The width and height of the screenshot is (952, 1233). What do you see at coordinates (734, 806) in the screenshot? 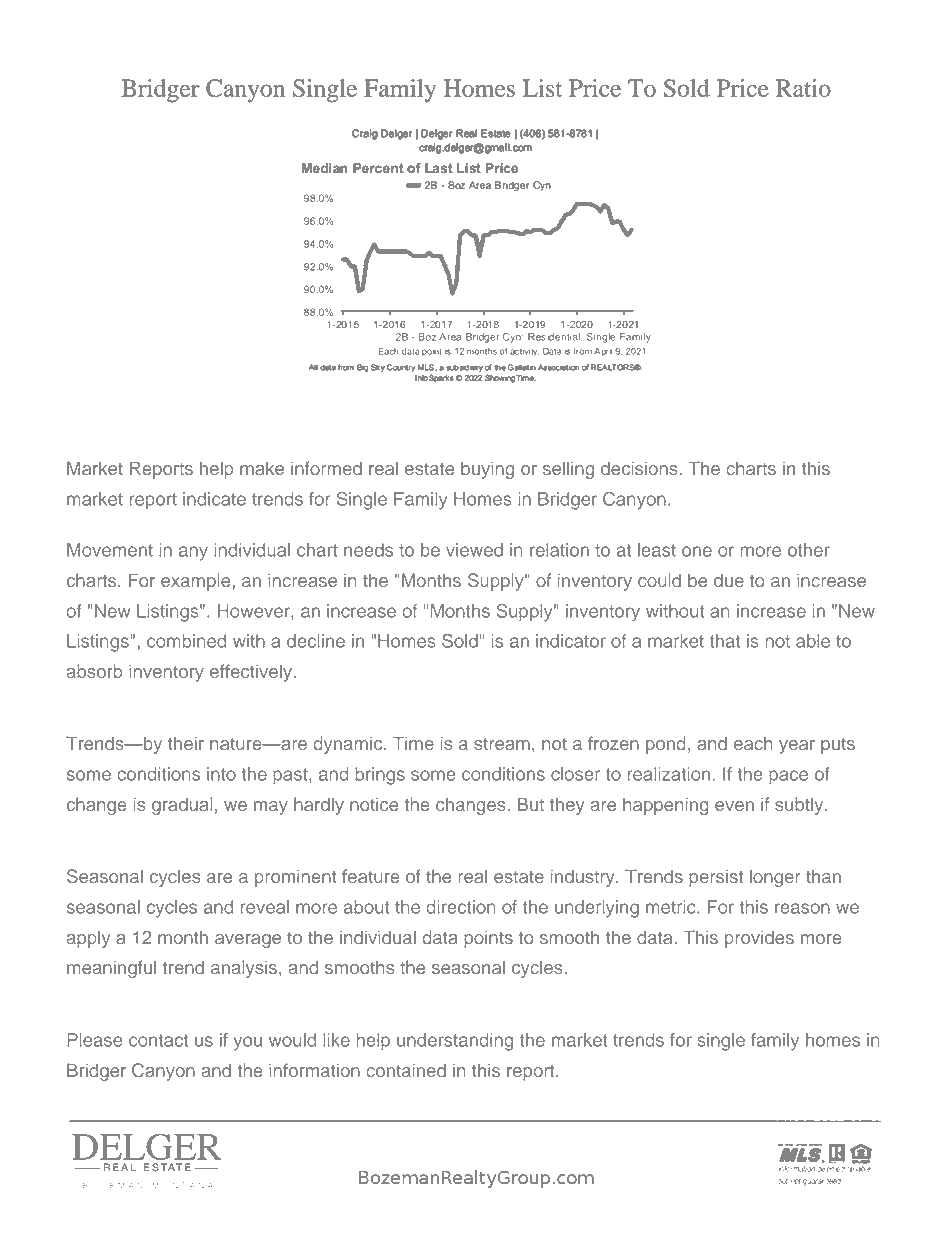
I see `even` at bounding box center [734, 806].
